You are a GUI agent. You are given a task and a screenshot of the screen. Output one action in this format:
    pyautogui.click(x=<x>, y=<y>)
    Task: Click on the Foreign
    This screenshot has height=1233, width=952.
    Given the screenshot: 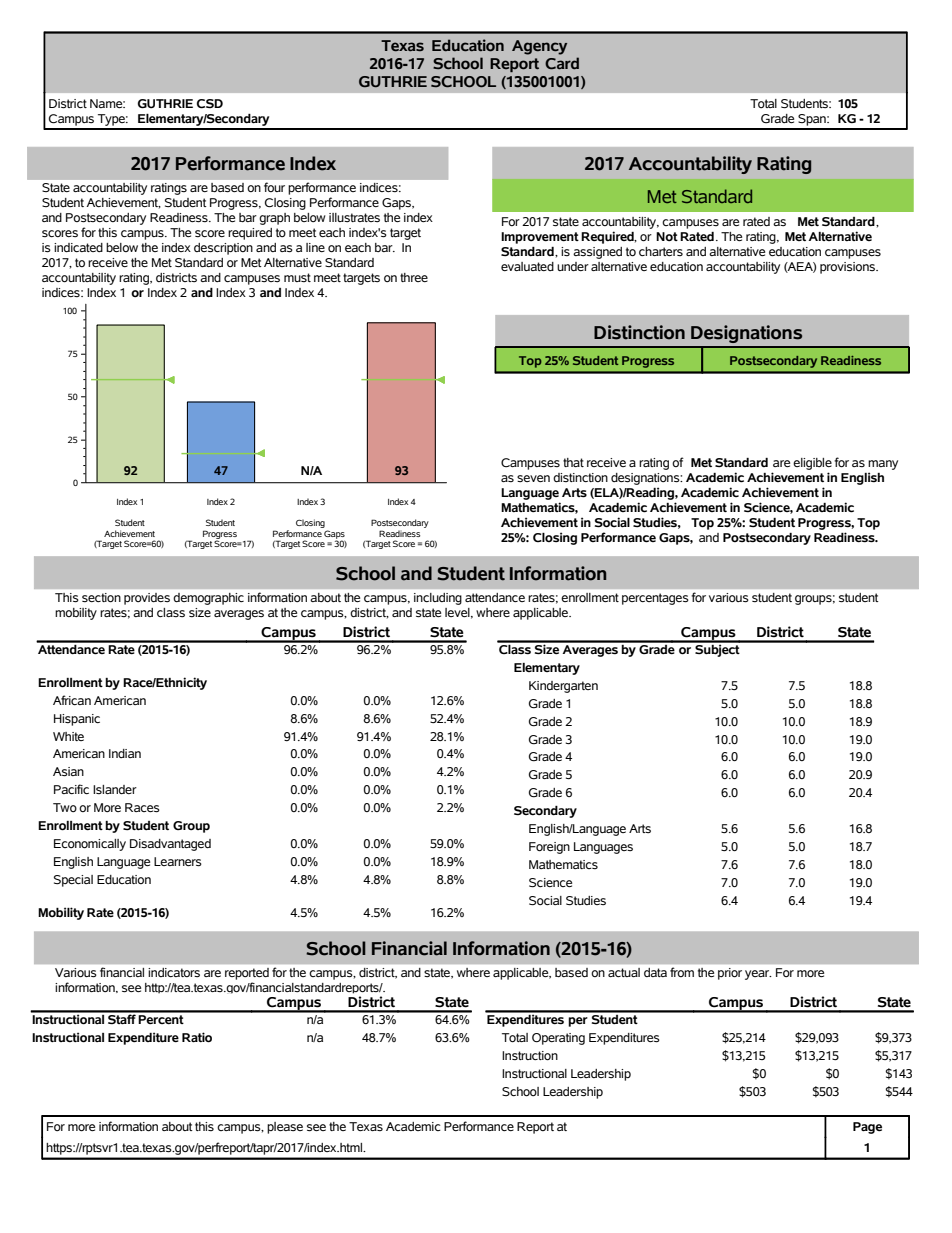 What is the action you would take?
    pyautogui.click(x=549, y=848)
